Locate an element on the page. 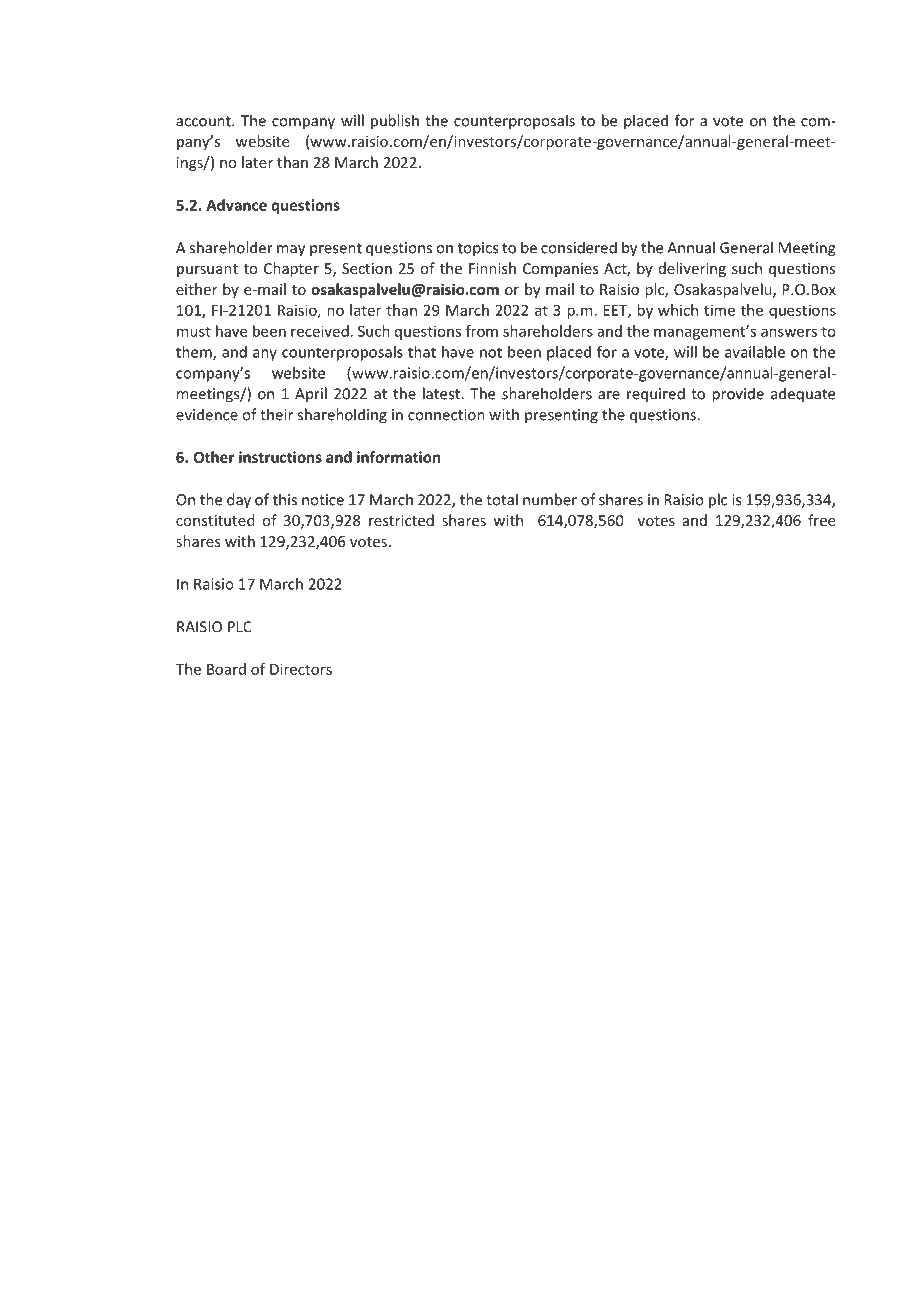  Board is located at coordinates (226, 669).
